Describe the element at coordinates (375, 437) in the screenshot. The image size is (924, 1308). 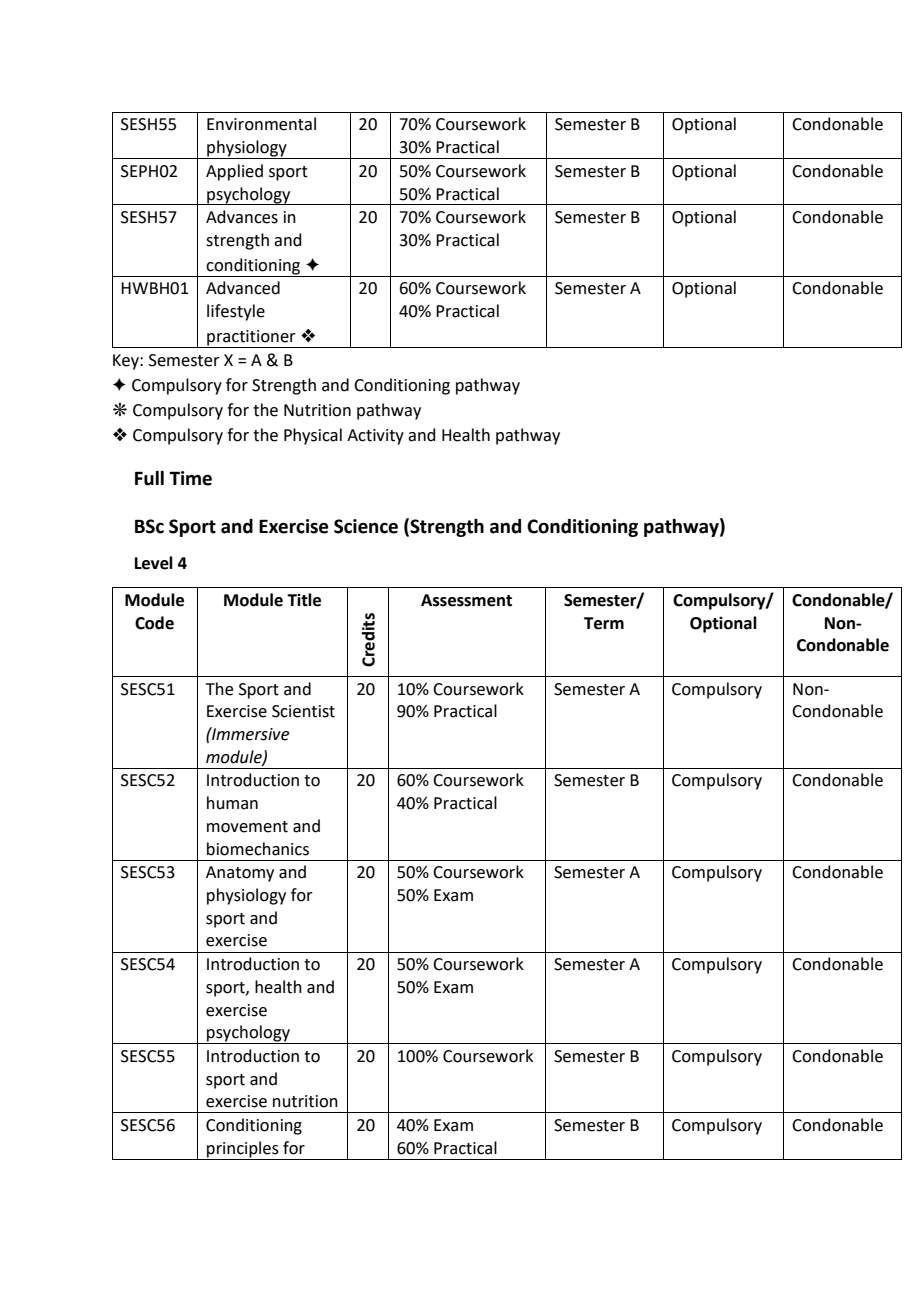
I see `Activity` at that location.
